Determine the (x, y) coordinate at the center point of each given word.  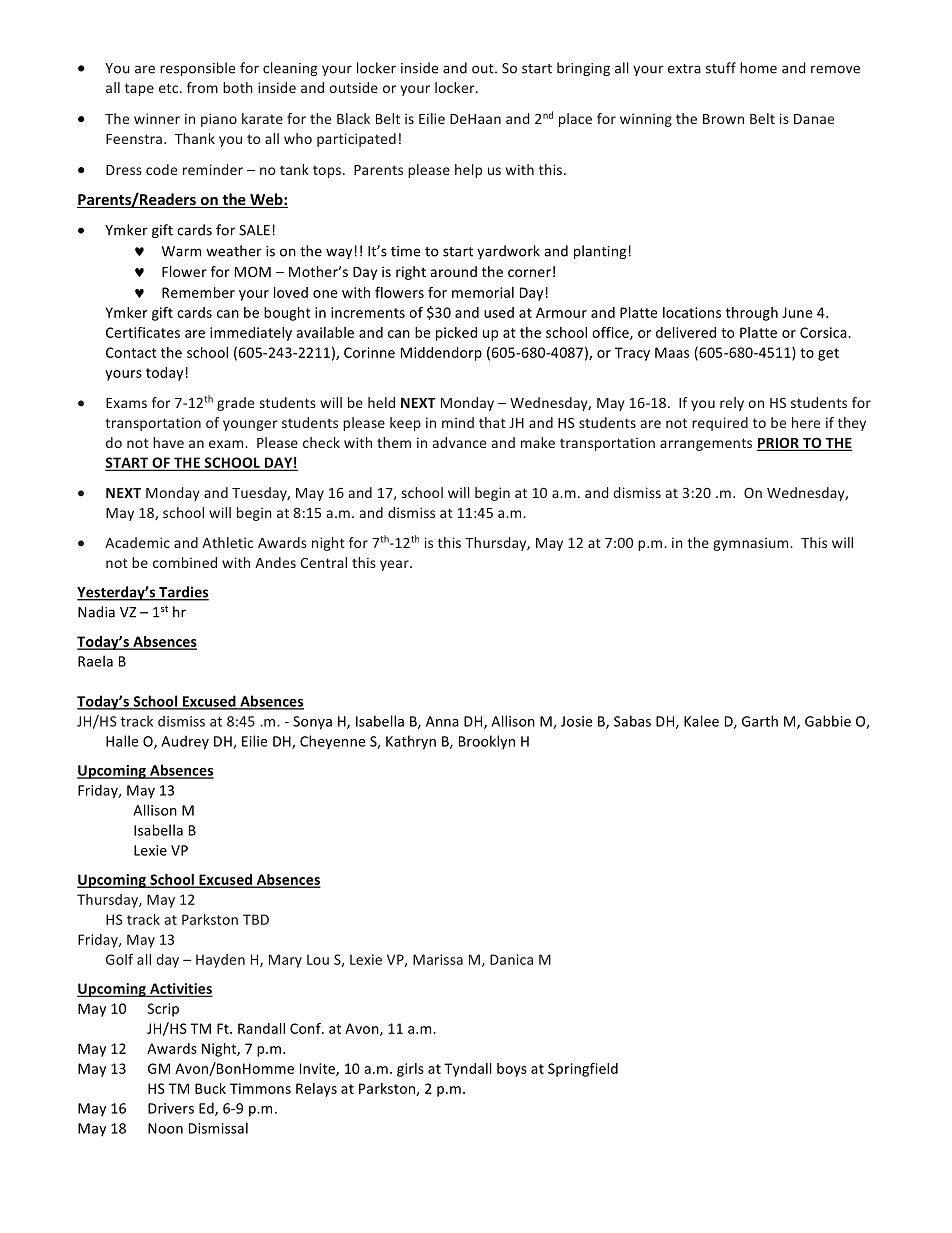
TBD (256, 919)
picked (456, 334)
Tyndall (468, 1070)
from (202, 87)
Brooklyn (487, 742)
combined (185, 562)
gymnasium (752, 544)
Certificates (143, 332)
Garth (760, 721)
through (752, 314)
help (468, 171)
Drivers (171, 1108)
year (395, 565)
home (758, 68)
